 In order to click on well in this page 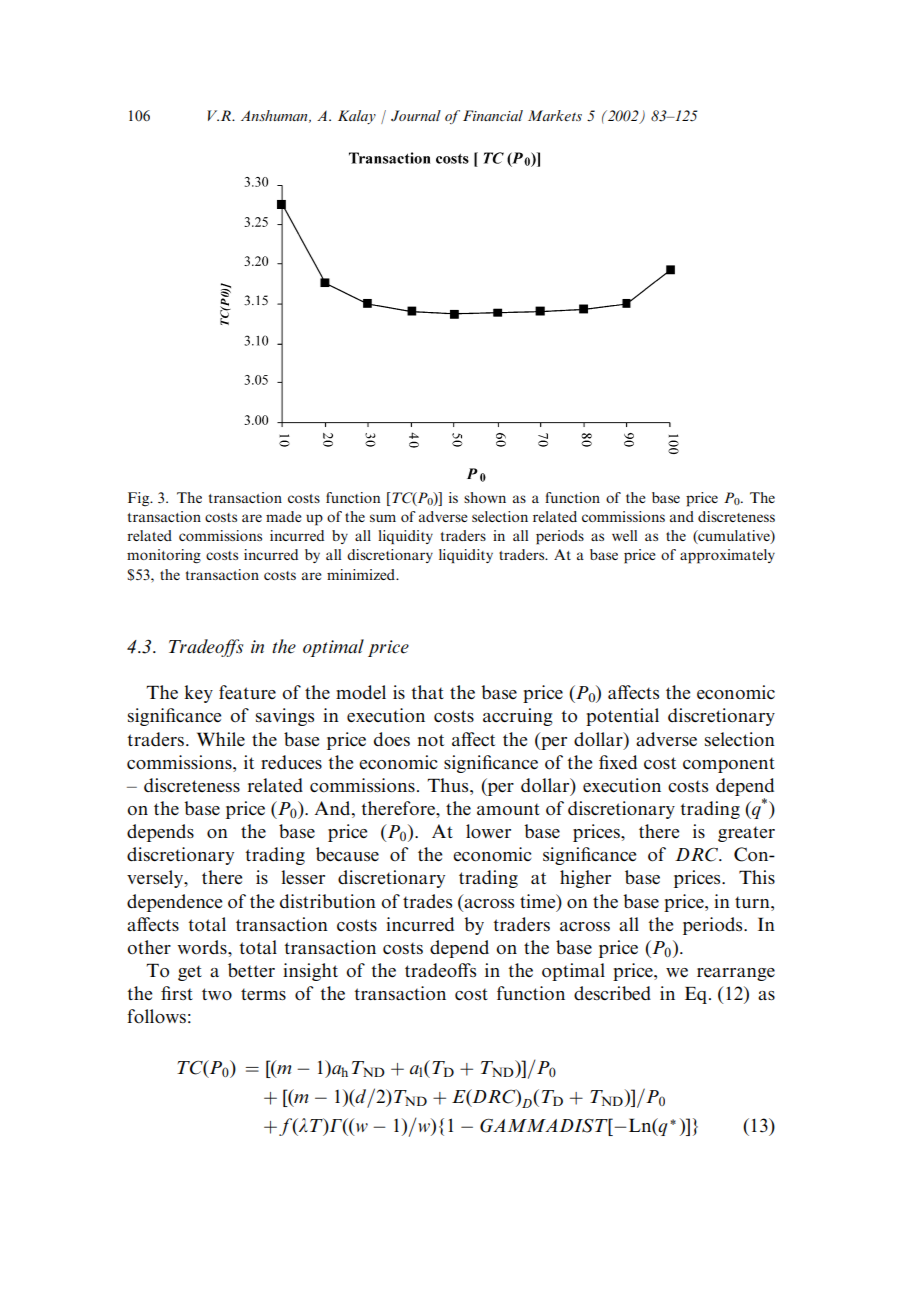, I will do `click(624, 535)`.
